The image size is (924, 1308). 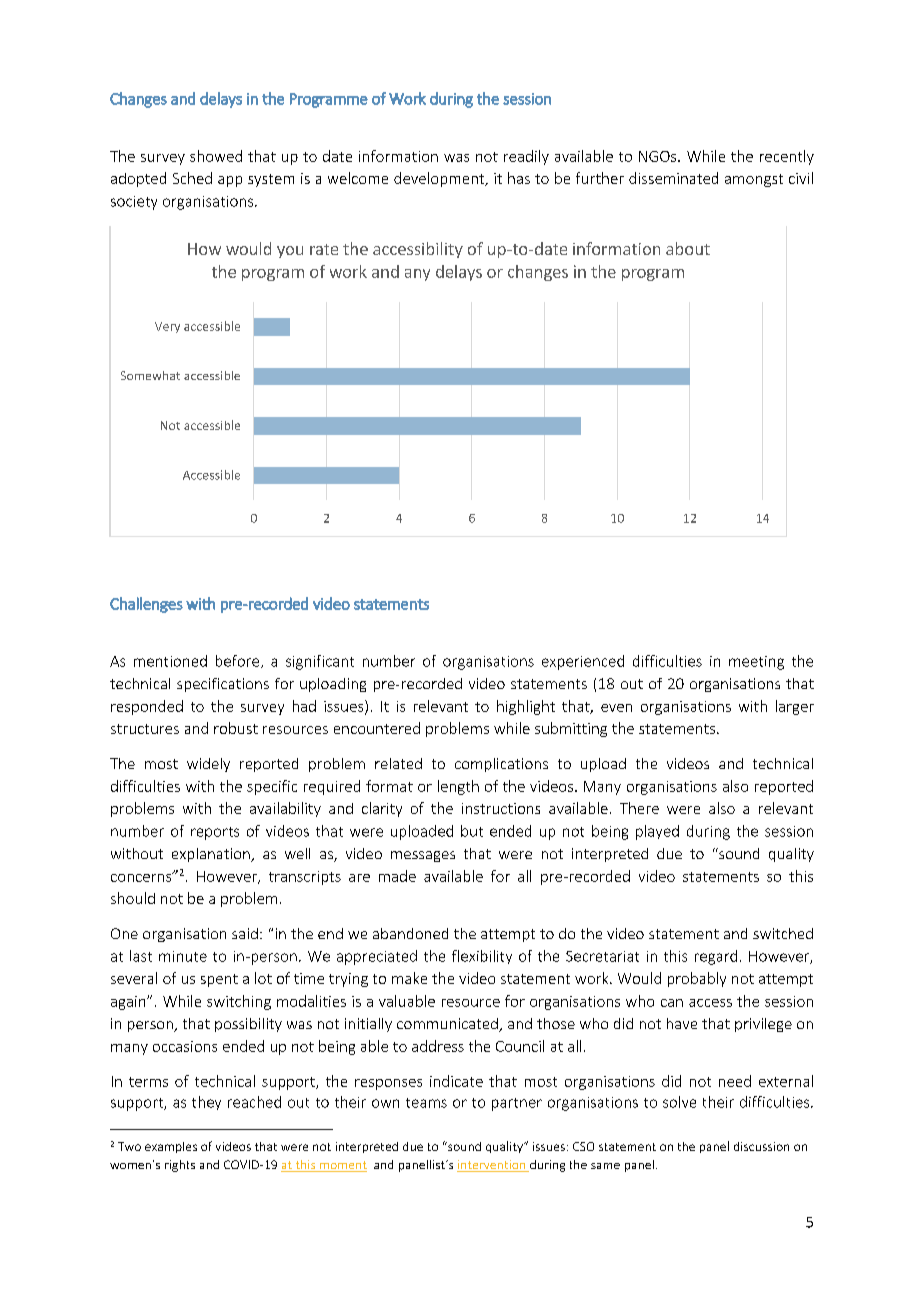 What do you see at coordinates (171, 1147) in the document?
I see `examples` at bounding box center [171, 1147].
